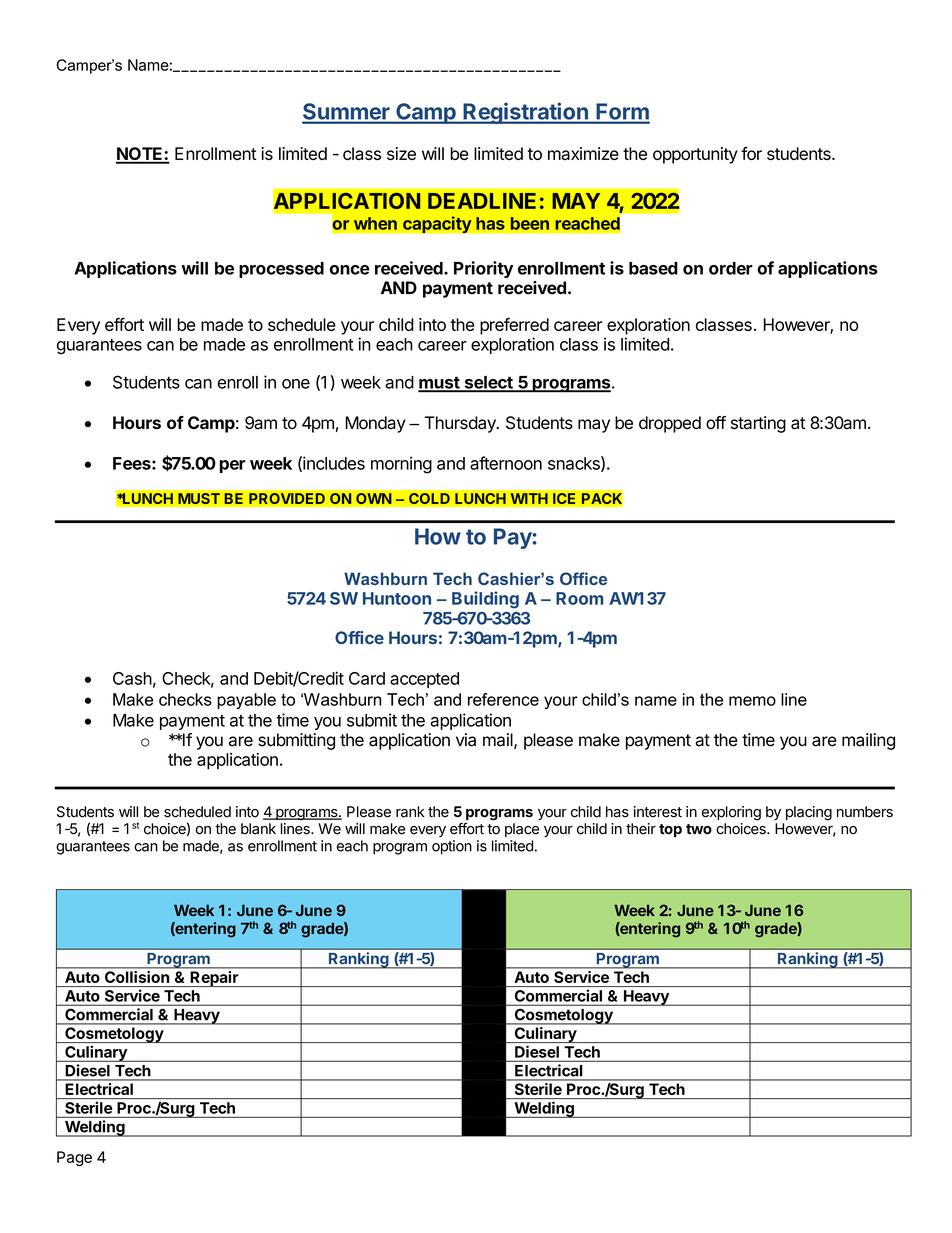 The height and width of the page is (1233, 952). I want to click on two, so click(699, 829).
